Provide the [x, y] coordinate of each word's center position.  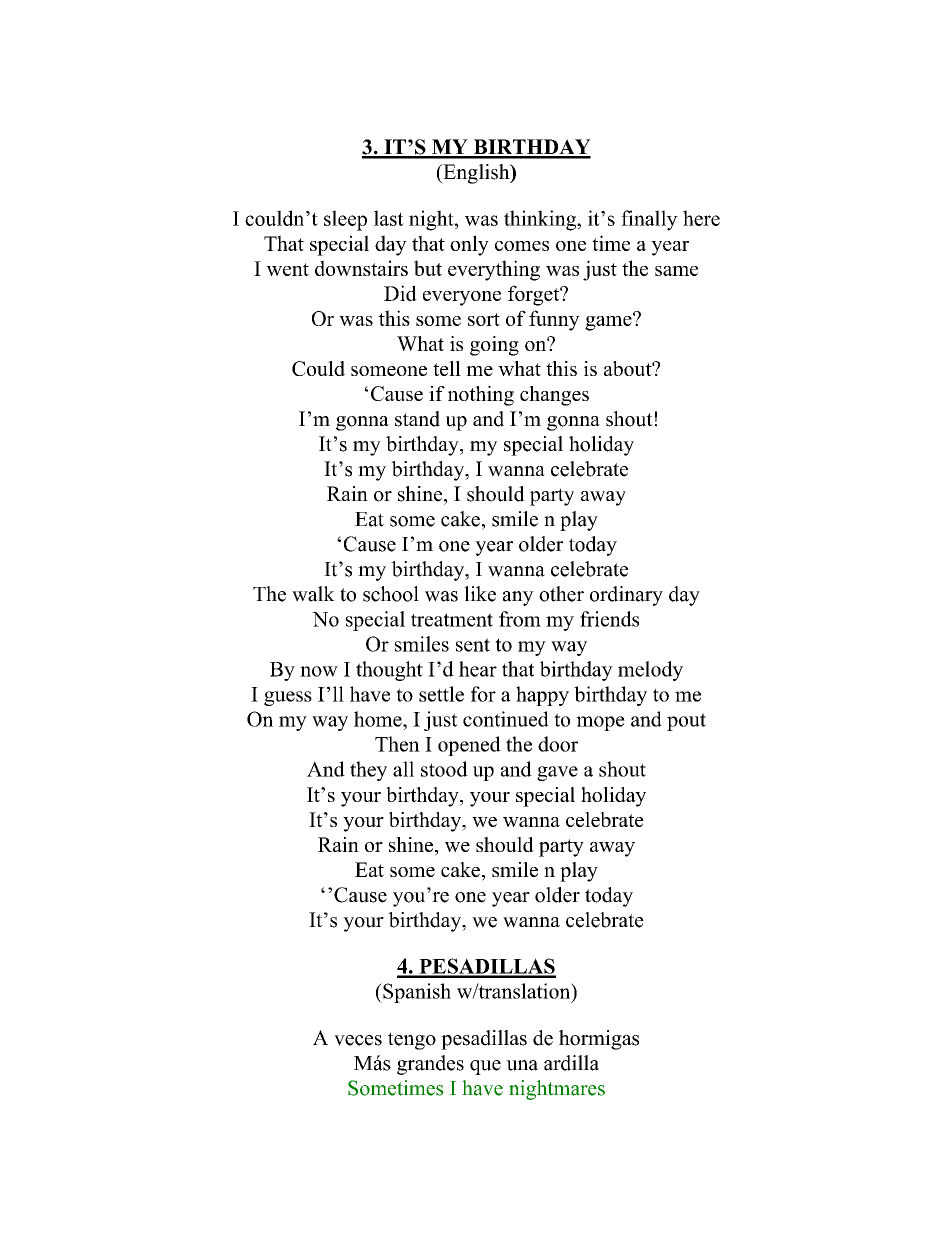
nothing [481, 396]
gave [557, 773]
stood [444, 769]
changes [554, 396]
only [469, 245]
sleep [345, 220]
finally [649, 220]
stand [417, 419]
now [319, 671]
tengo [412, 1041]
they [368, 771]
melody [650, 671]
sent [473, 645]
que [485, 1067]
